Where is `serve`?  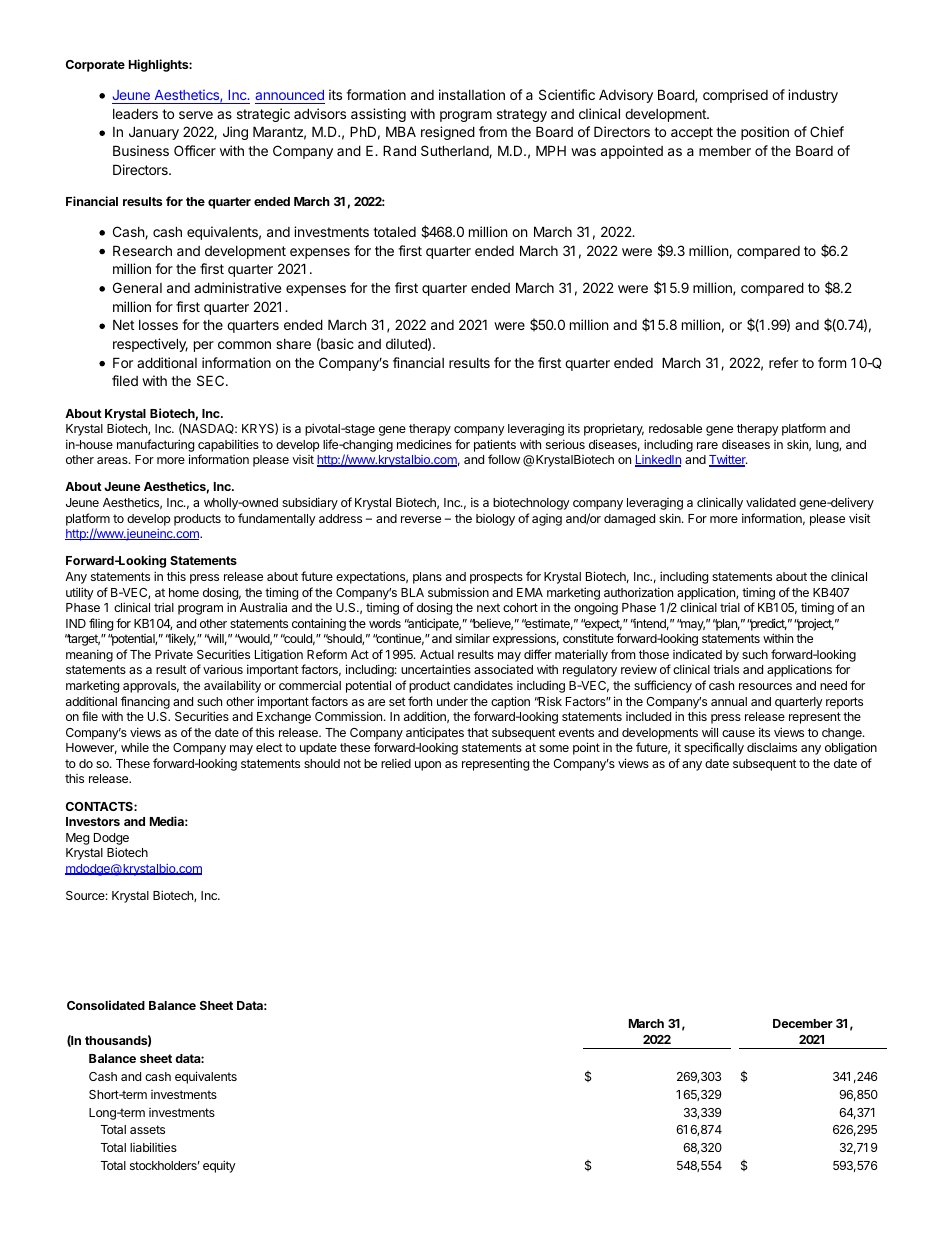
serve is located at coordinates (196, 115).
